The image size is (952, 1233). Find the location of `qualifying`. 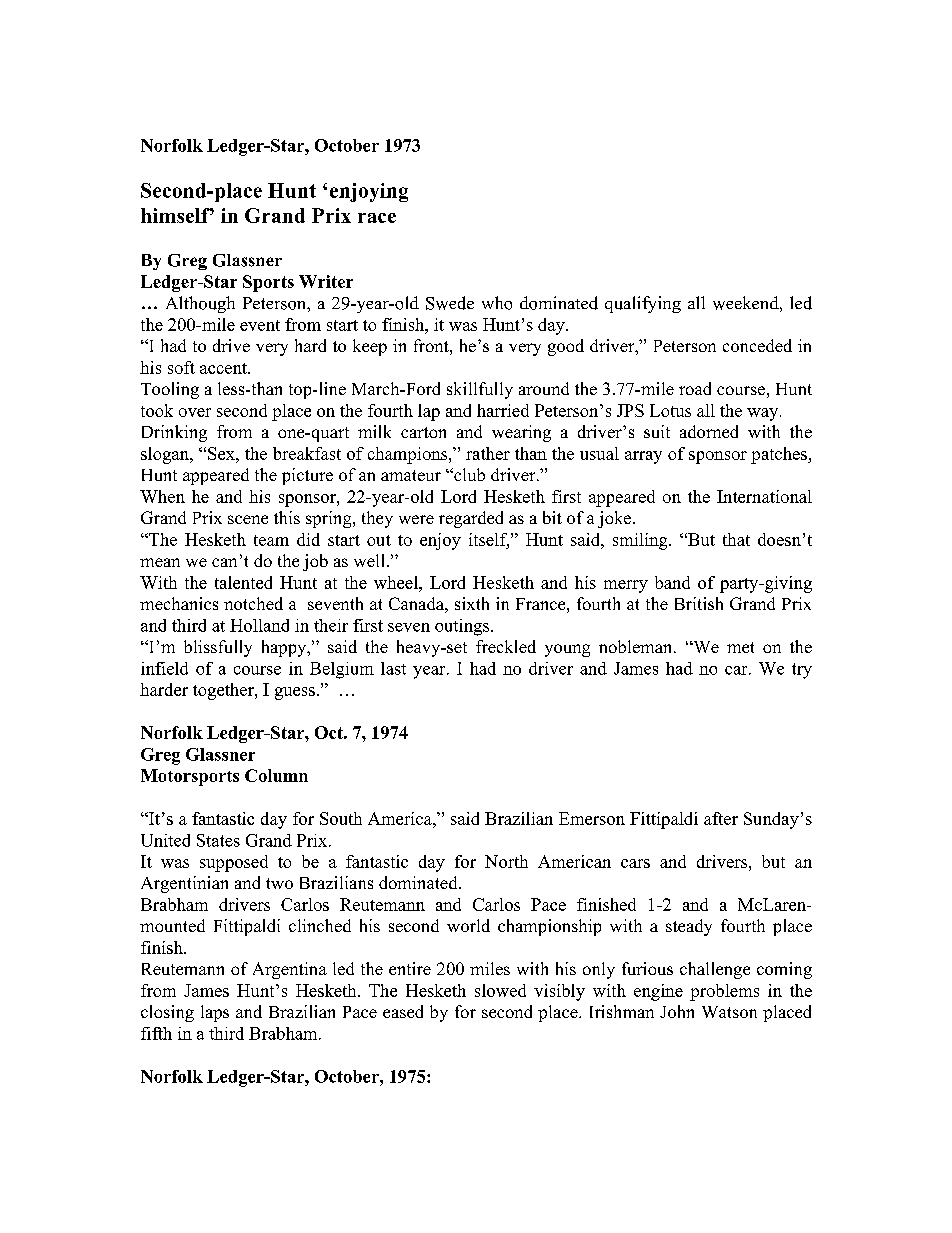

qualifying is located at coordinates (643, 304).
